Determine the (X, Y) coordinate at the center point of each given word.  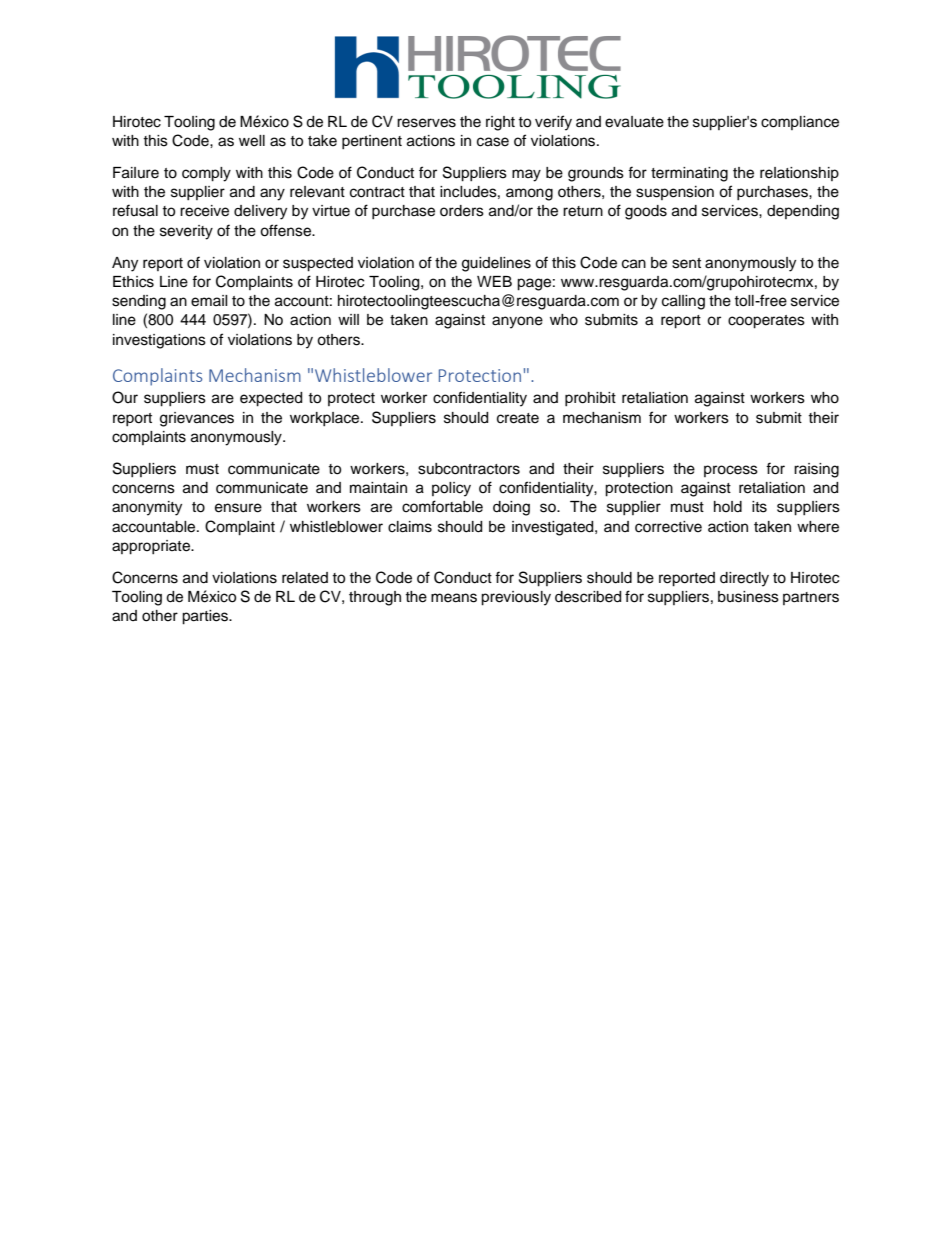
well (252, 141)
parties (206, 617)
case (493, 142)
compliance (800, 123)
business (748, 597)
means (454, 598)
